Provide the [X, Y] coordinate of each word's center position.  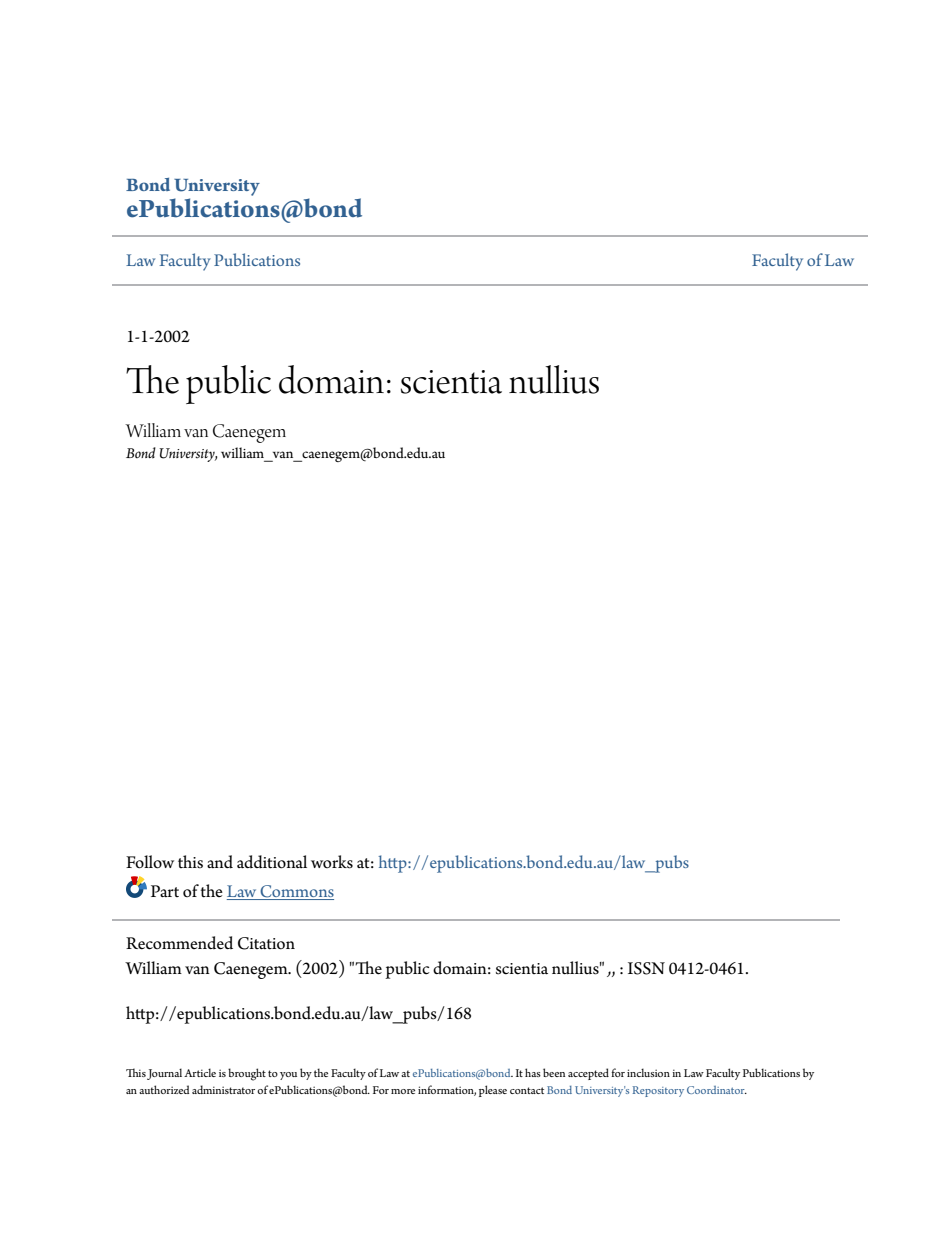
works [332, 862]
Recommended [179, 943]
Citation [266, 943]
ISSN [646, 968]
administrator [223, 1089]
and [220, 862]
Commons [296, 892]
